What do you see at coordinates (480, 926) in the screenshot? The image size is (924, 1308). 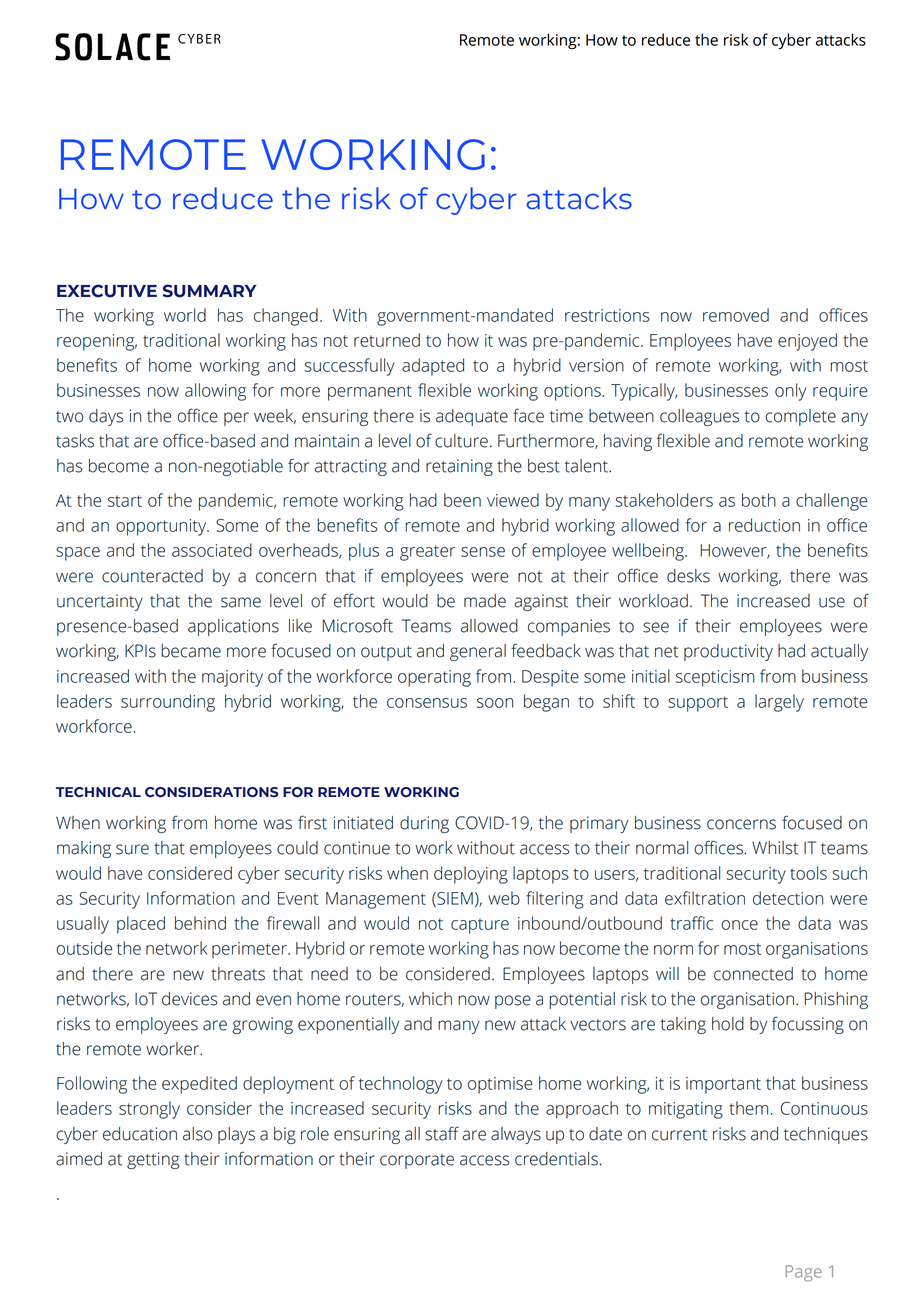 I see `capture` at bounding box center [480, 926].
